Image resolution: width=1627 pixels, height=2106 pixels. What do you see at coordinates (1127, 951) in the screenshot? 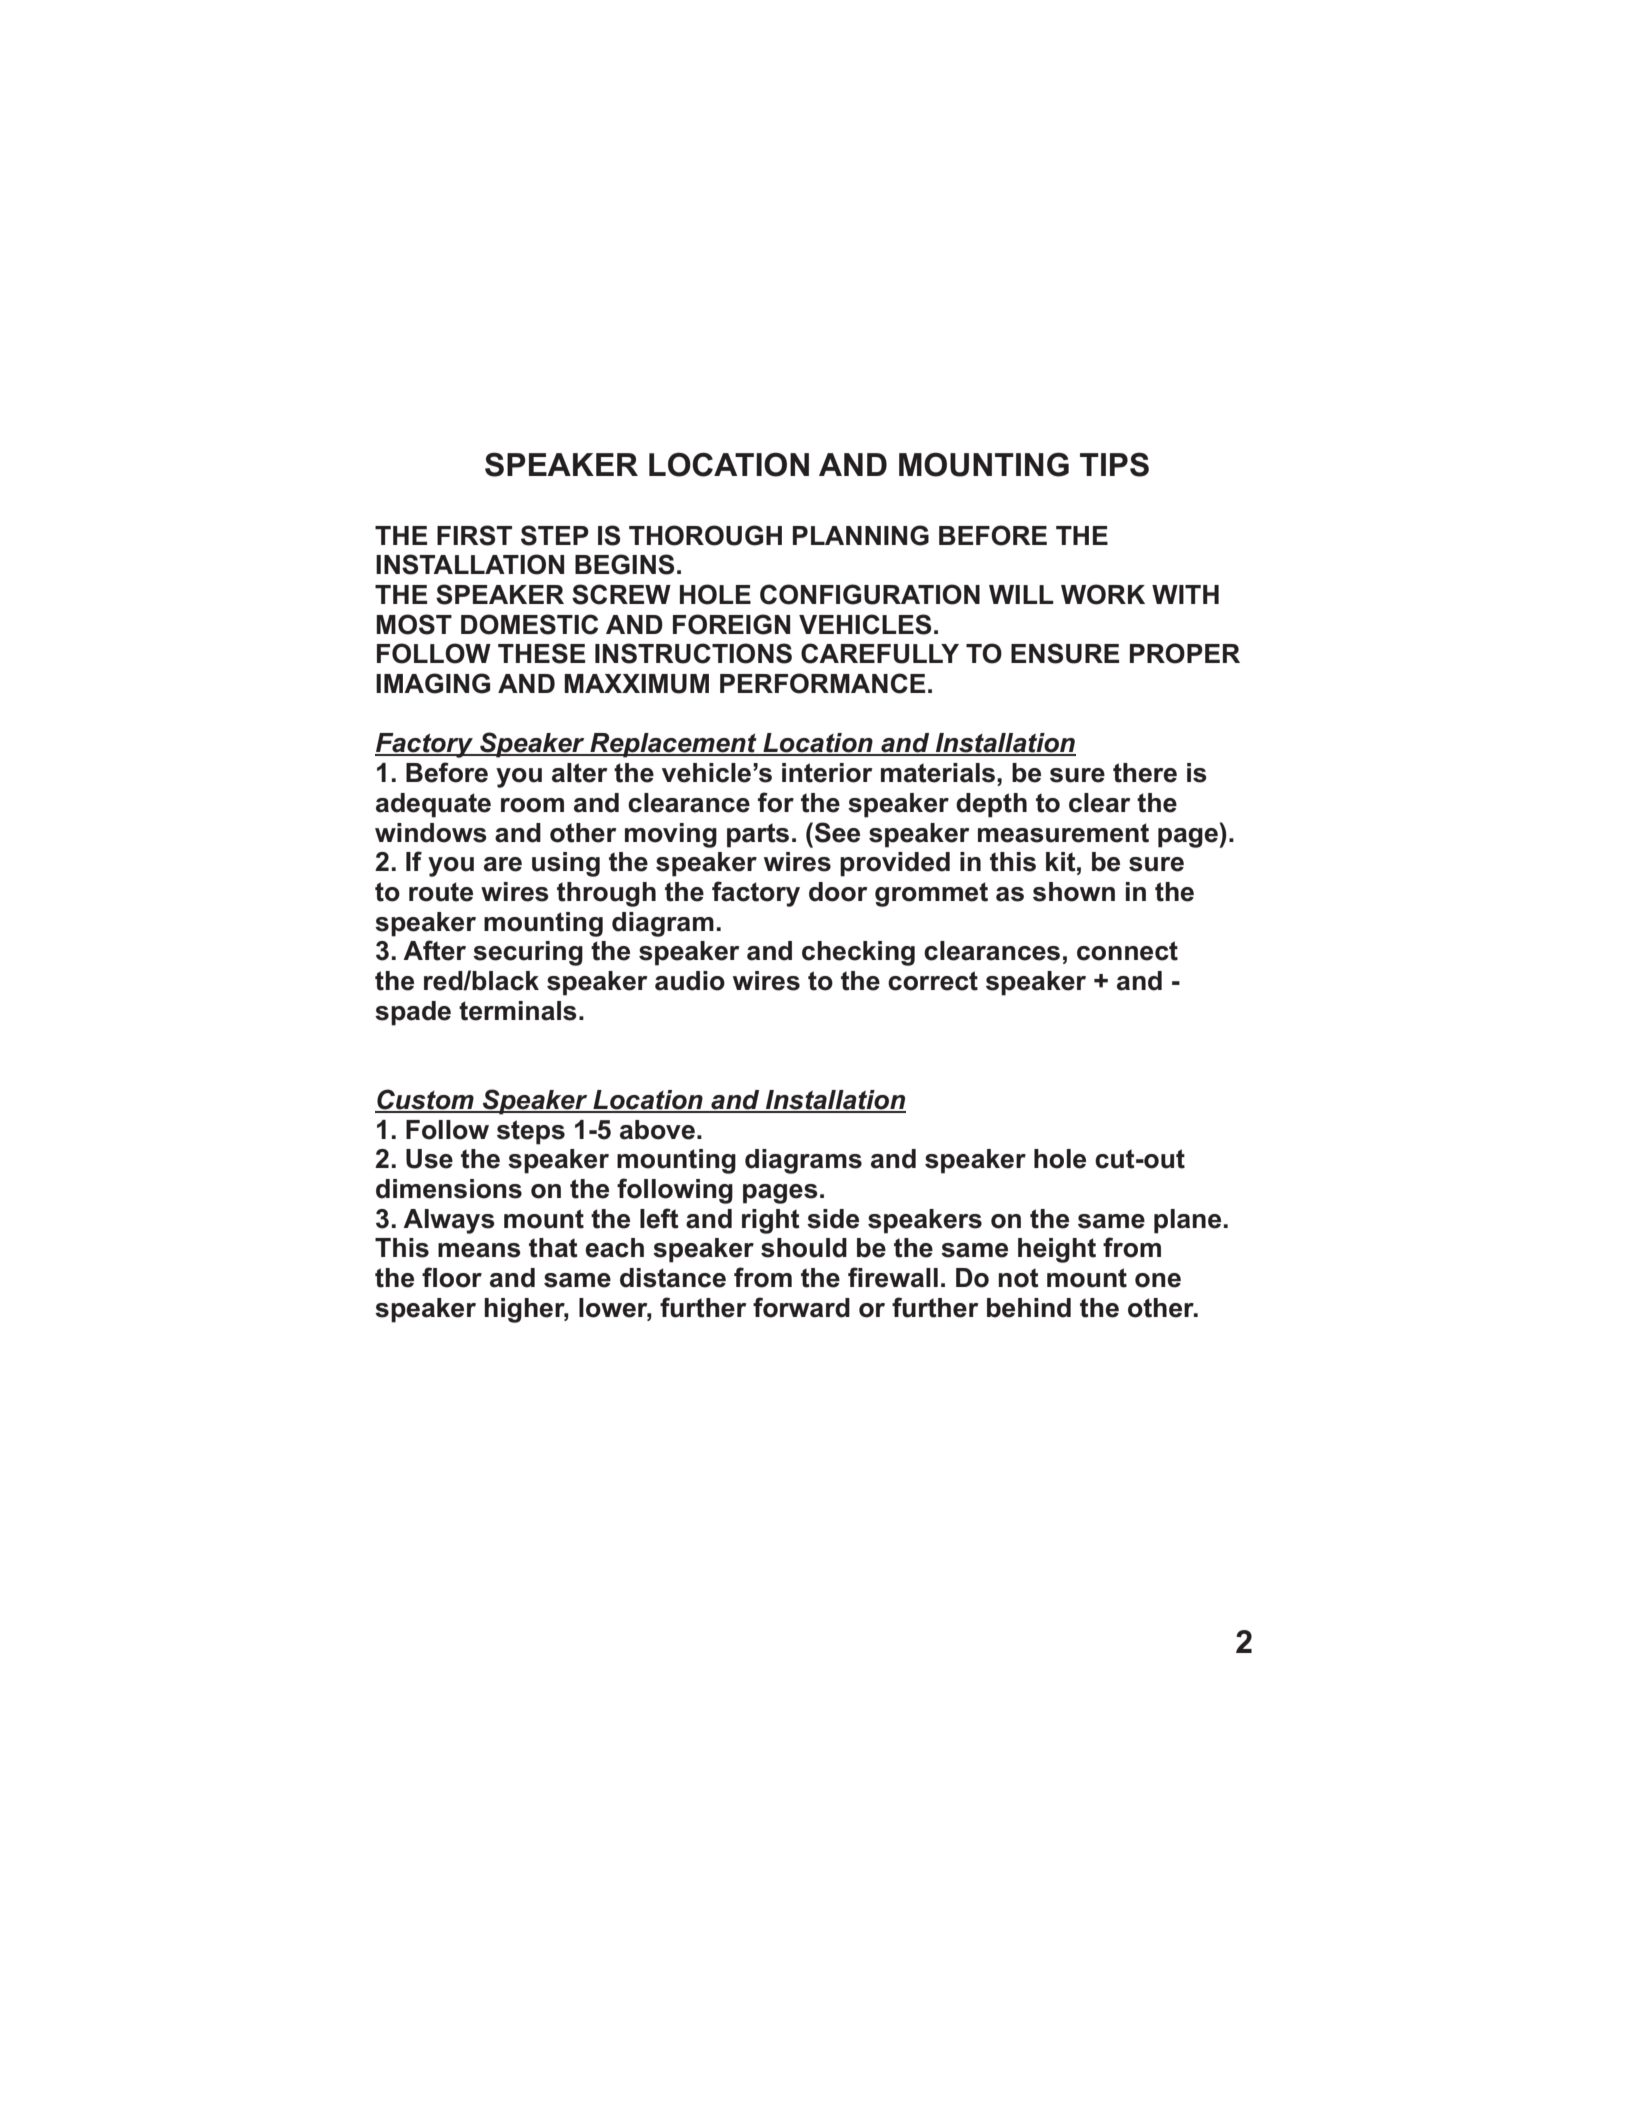
I see `connect` at bounding box center [1127, 951].
